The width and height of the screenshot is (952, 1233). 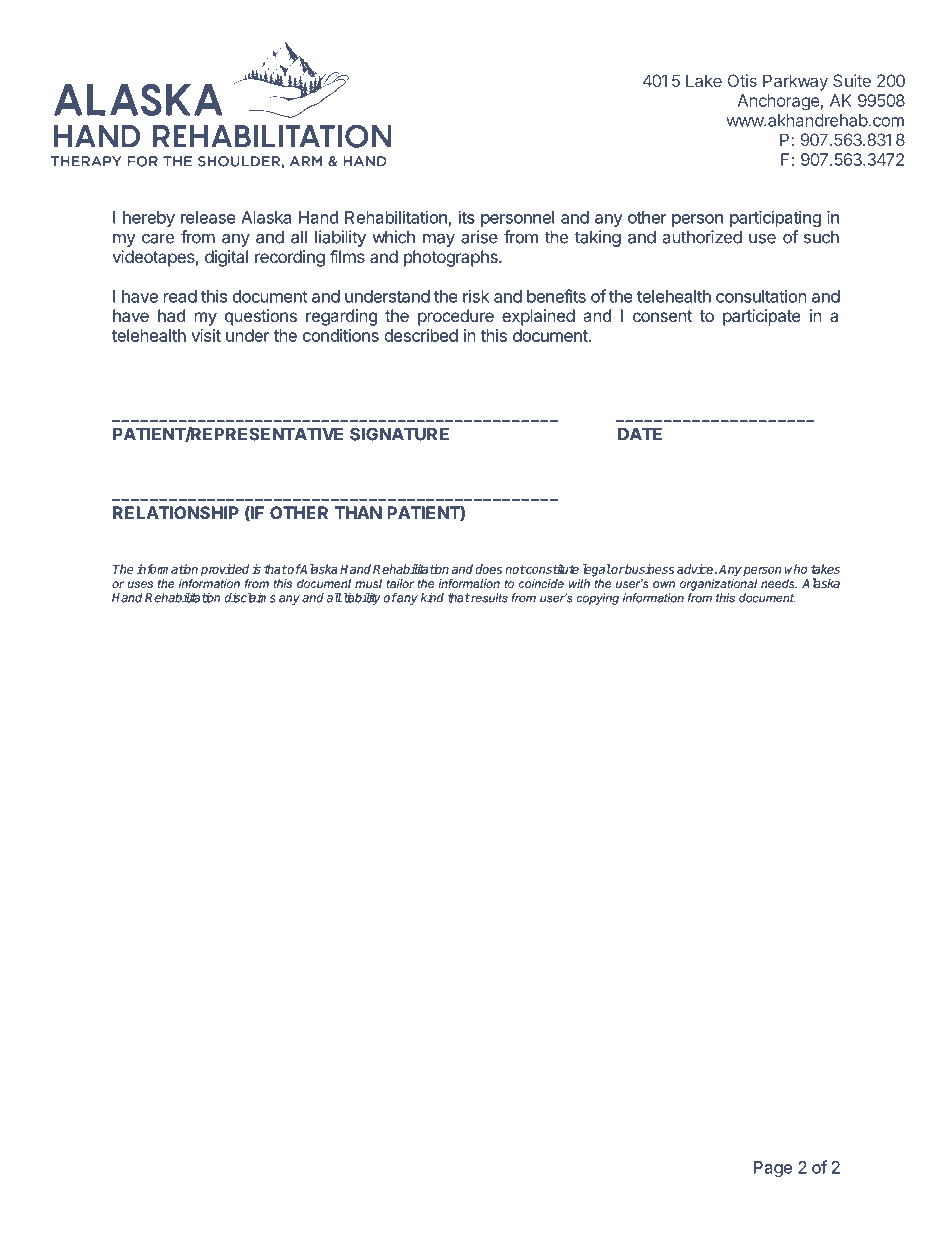 I want to click on visit, so click(x=206, y=335).
